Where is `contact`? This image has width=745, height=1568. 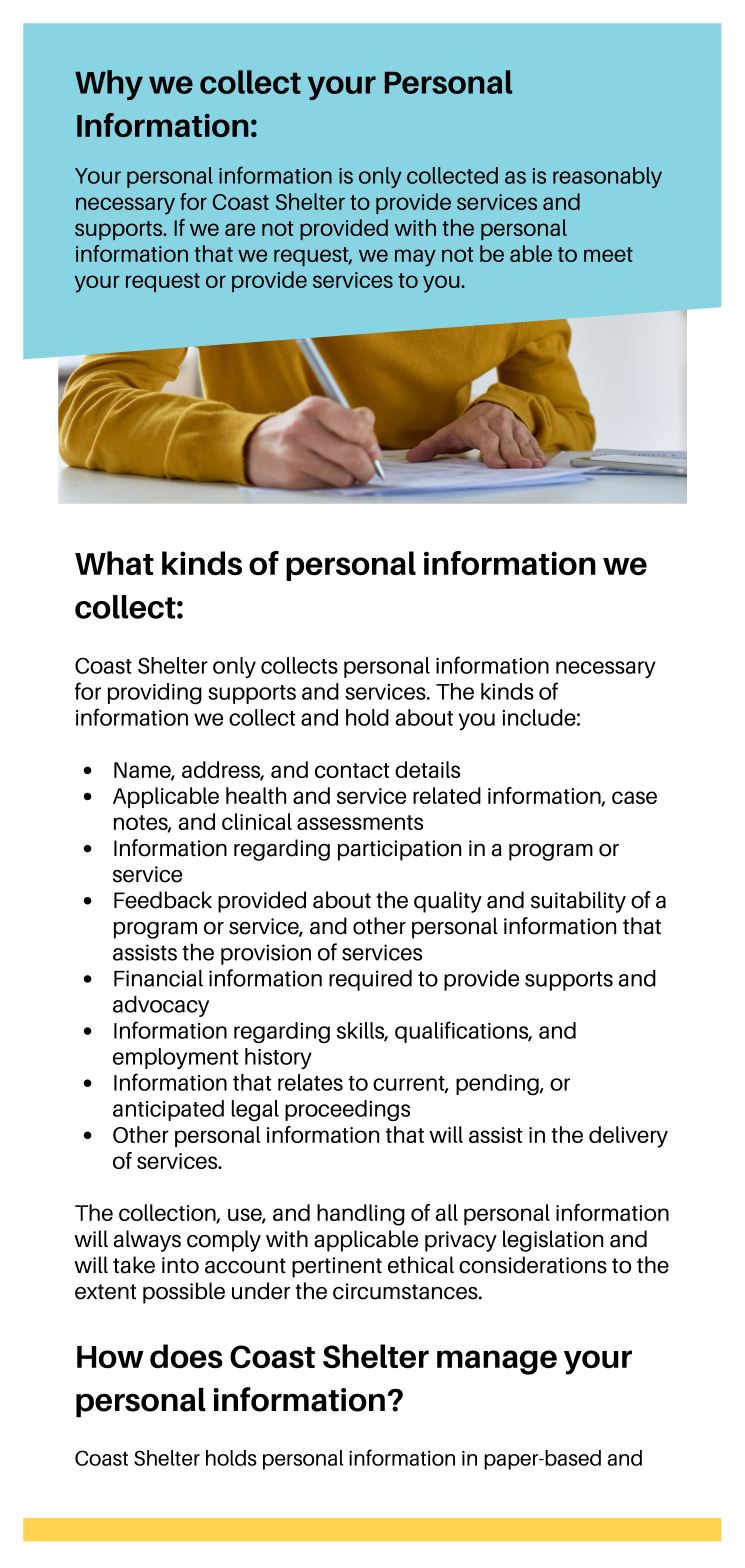
contact is located at coordinates (352, 770).
